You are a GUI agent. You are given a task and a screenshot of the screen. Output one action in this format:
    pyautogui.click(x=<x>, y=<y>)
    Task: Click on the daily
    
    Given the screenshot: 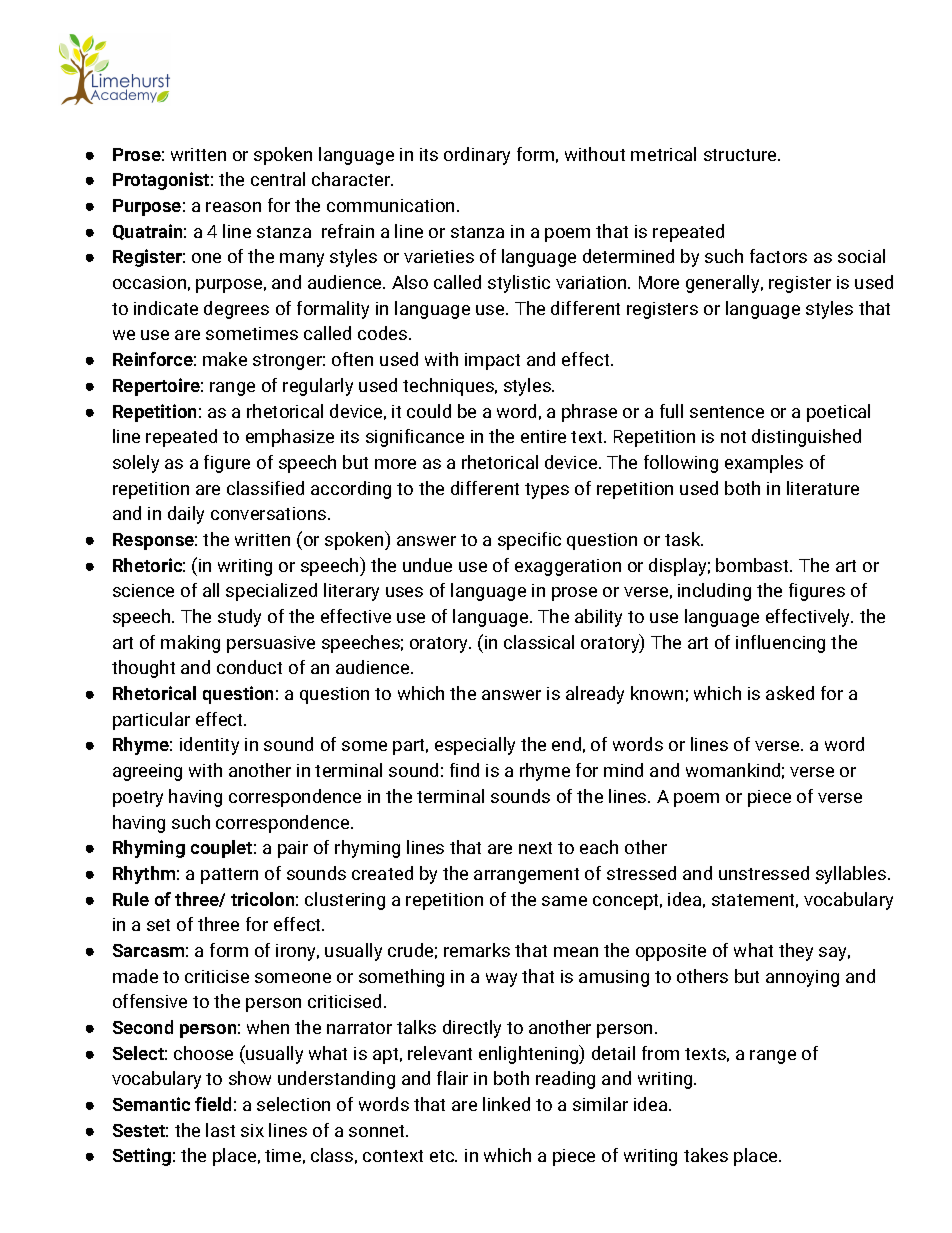 What is the action you would take?
    pyautogui.click(x=186, y=515)
